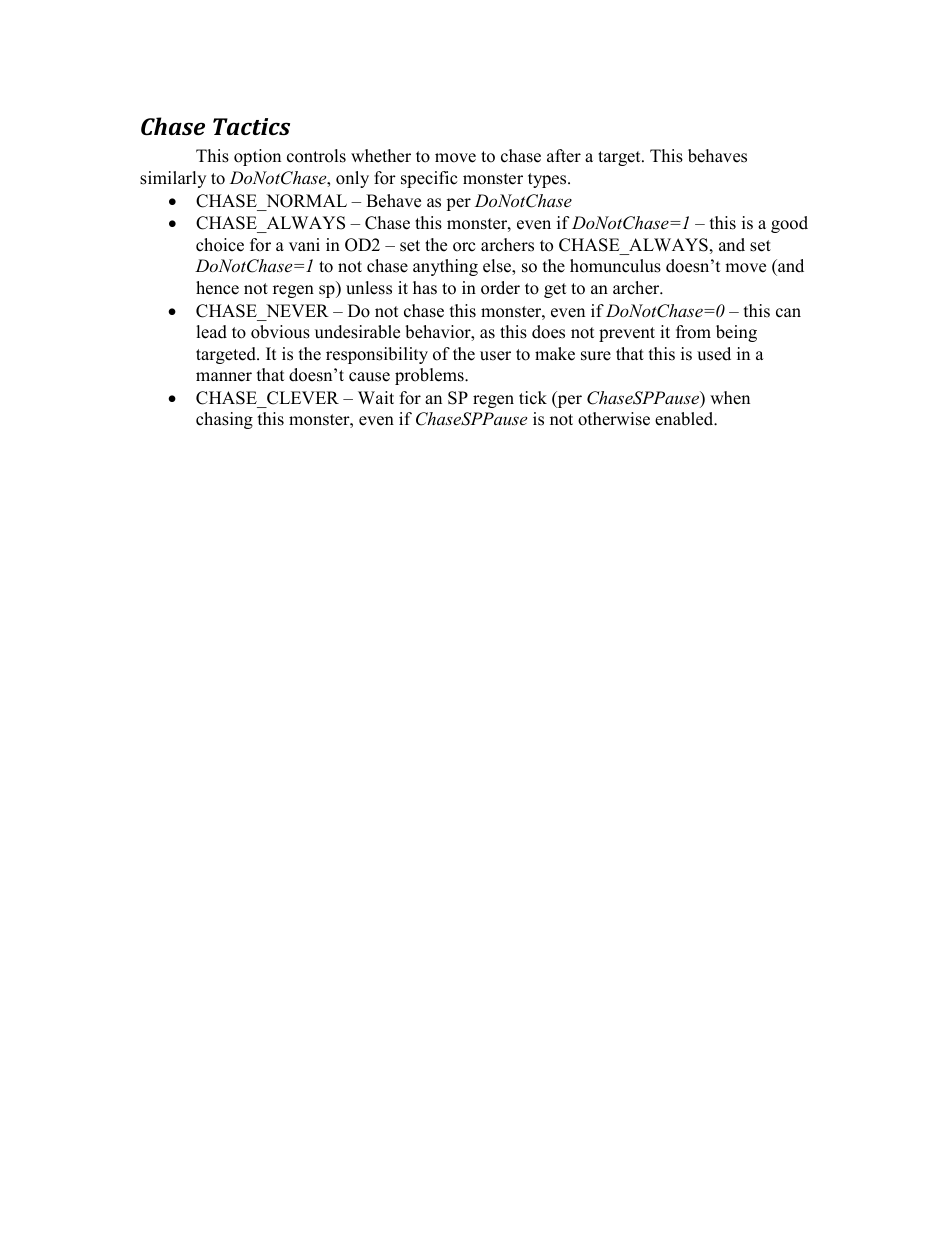 The image size is (952, 1233). I want to click on after, so click(564, 156).
